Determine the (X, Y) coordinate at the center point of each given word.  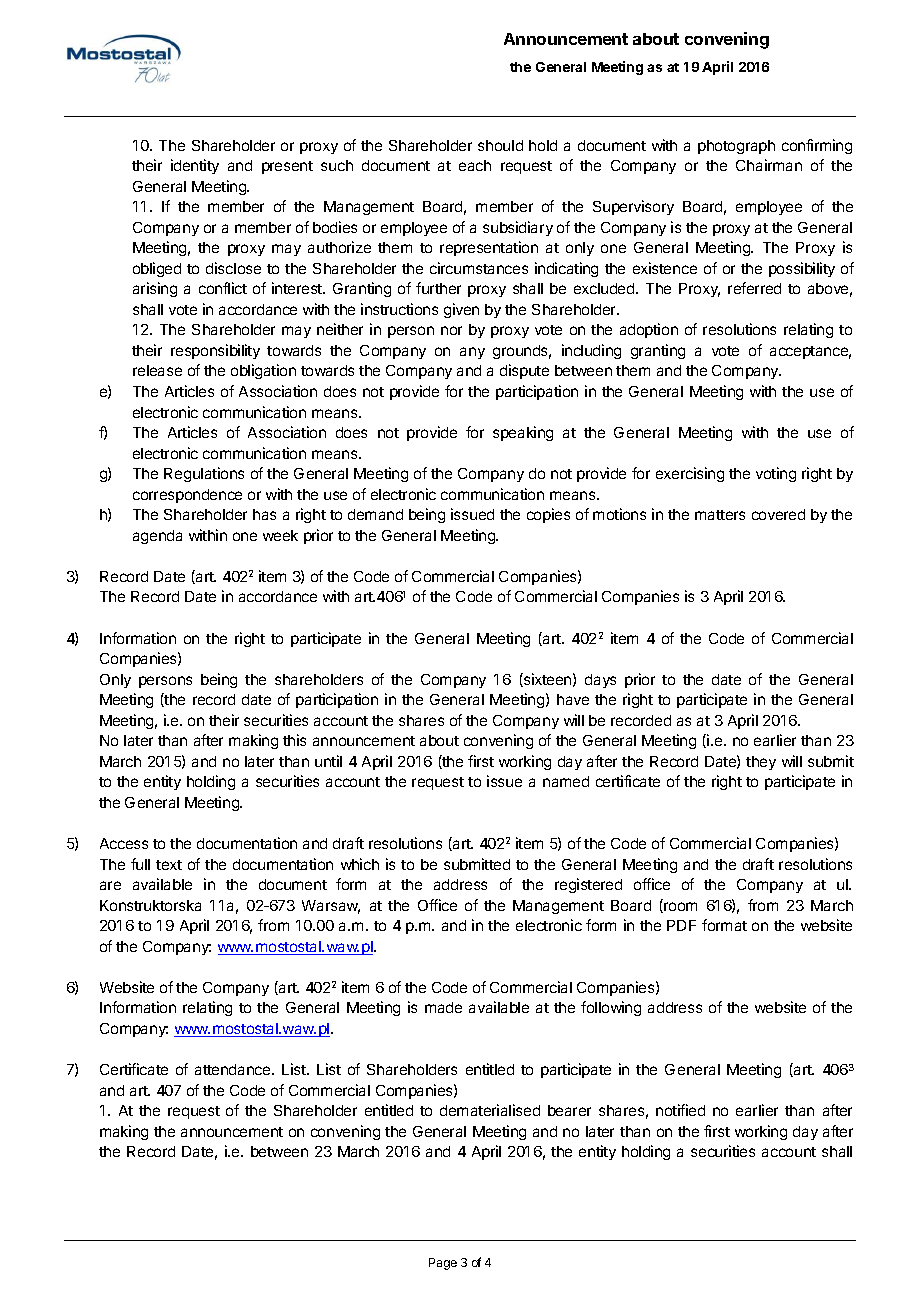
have (573, 699)
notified (680, 1110)
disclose (233, 268)
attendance (234, 1069)
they (761, 763)
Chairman (769, 165)
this (294, 740)
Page (443, 1264)
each (475, 165)
